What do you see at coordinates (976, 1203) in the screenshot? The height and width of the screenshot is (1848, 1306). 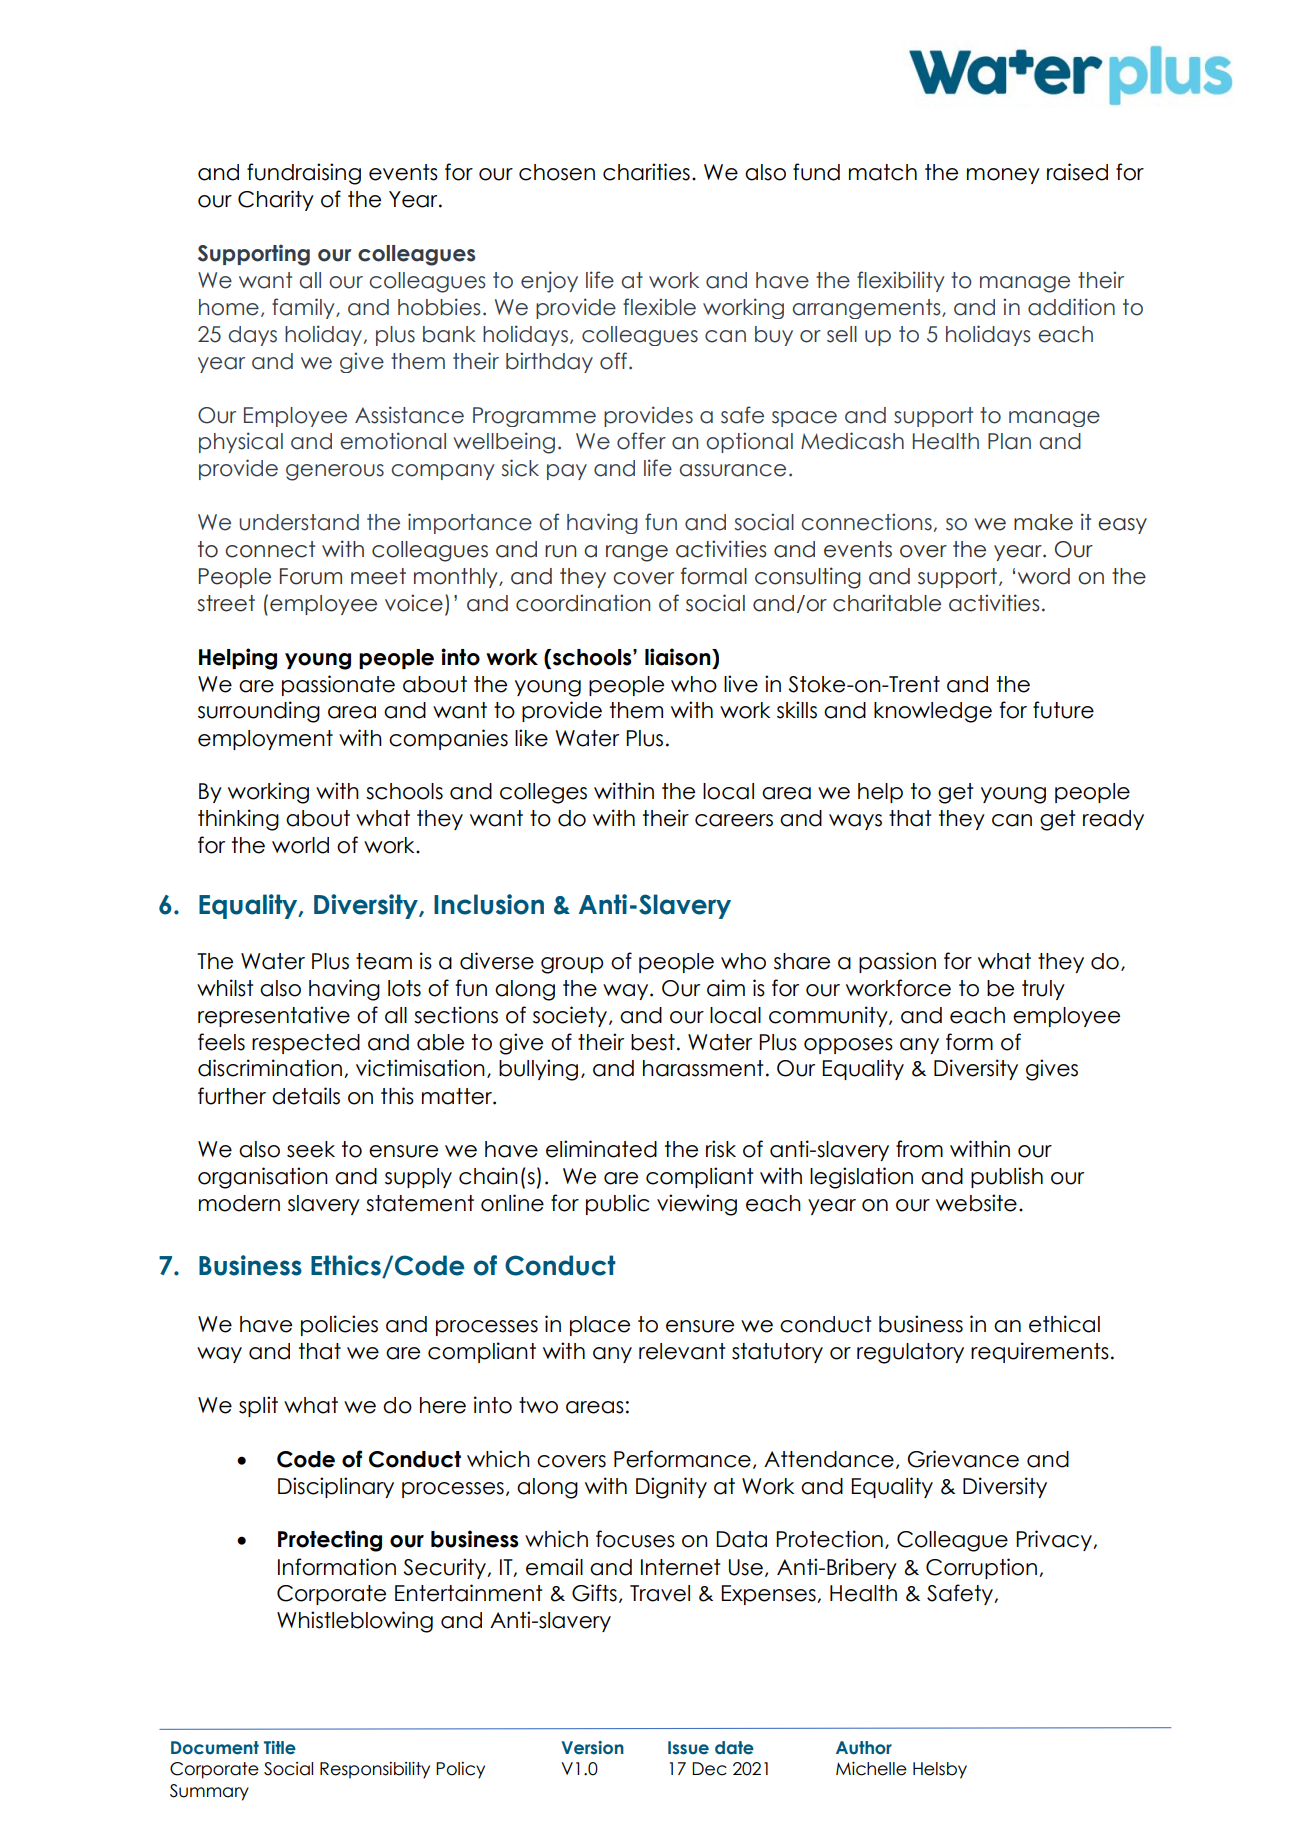 I see `website` at bounding box center [976, 1203].
